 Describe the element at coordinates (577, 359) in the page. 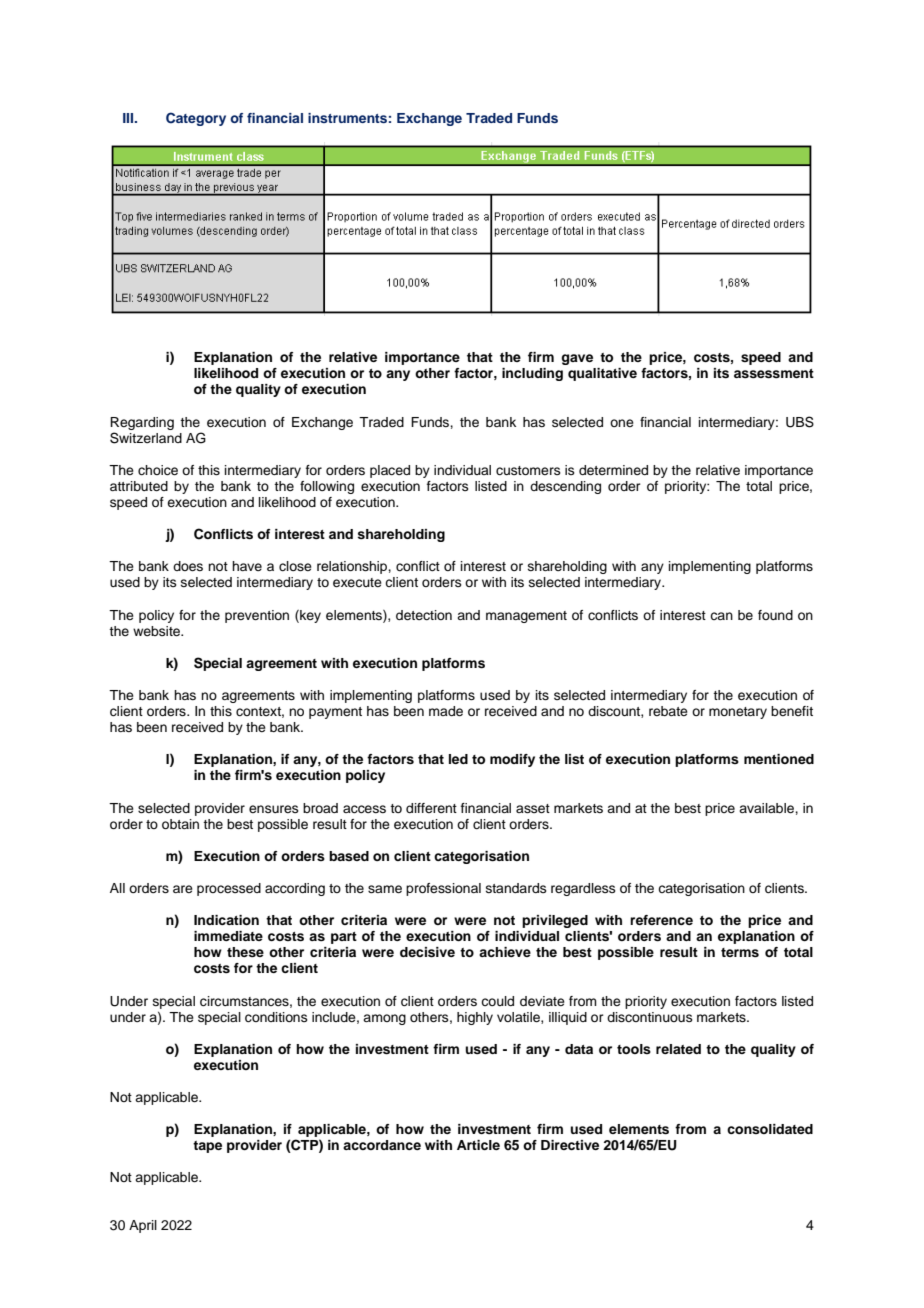

I see `gave` at that location.
